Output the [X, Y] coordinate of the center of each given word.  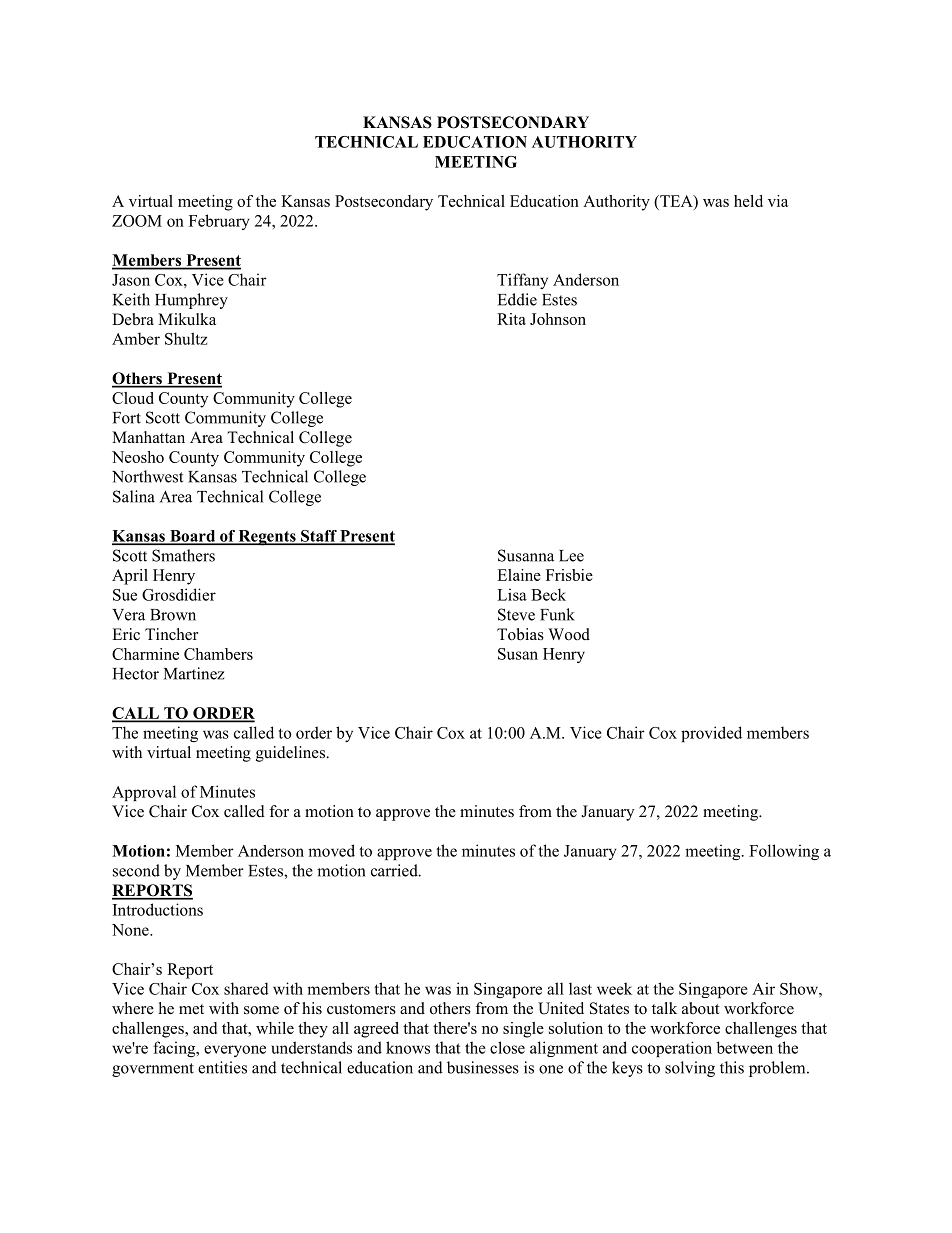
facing [175, 1049]
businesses [483, 1067]
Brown [173, 615]
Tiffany [522, 281]
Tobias [520, 634]
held [748, 201]
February [219, 222]
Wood [569, 634]
